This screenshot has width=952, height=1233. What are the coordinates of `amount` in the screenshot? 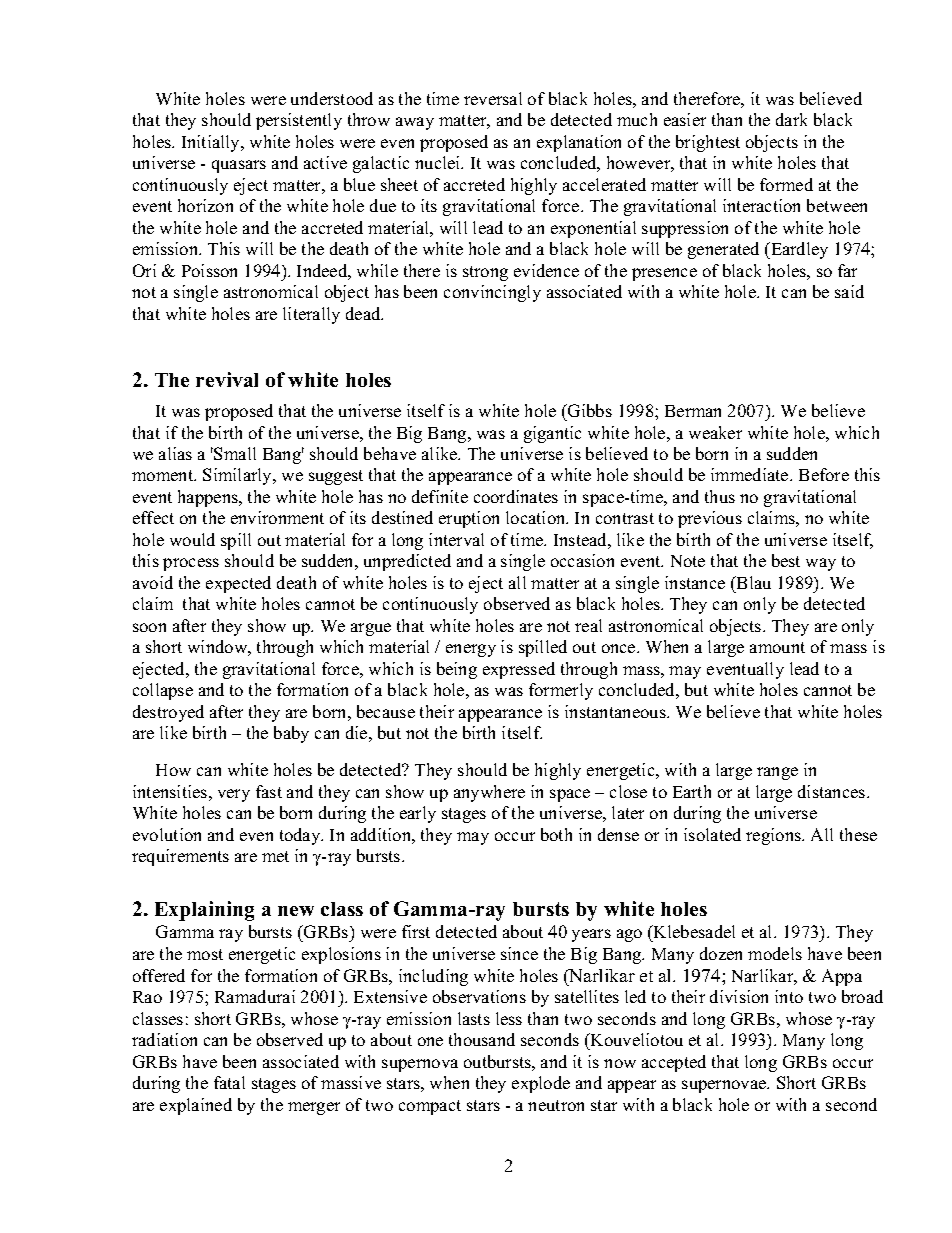 It's located at (777, 647).
